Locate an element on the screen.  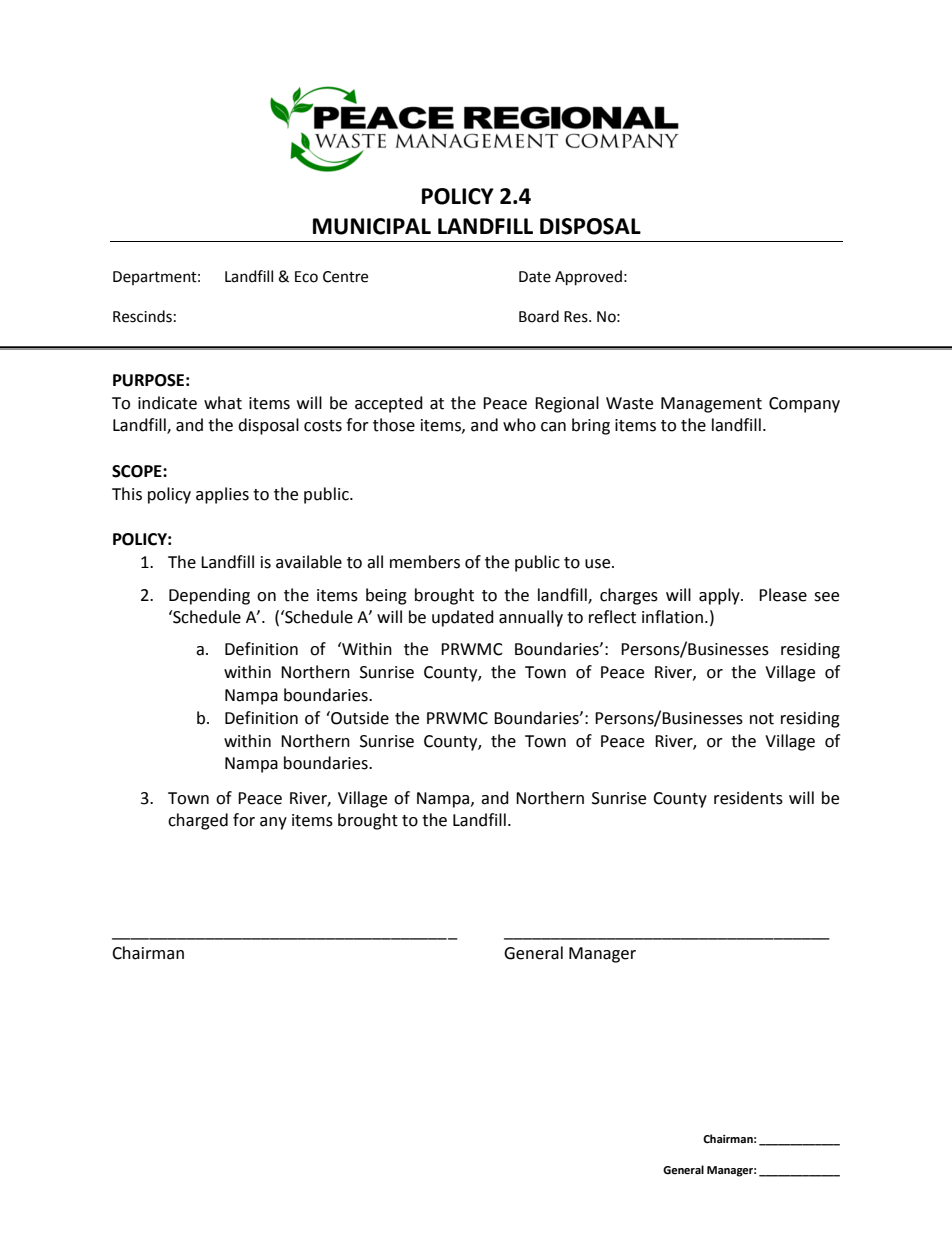
annually is located at coordinates (531, 618).
